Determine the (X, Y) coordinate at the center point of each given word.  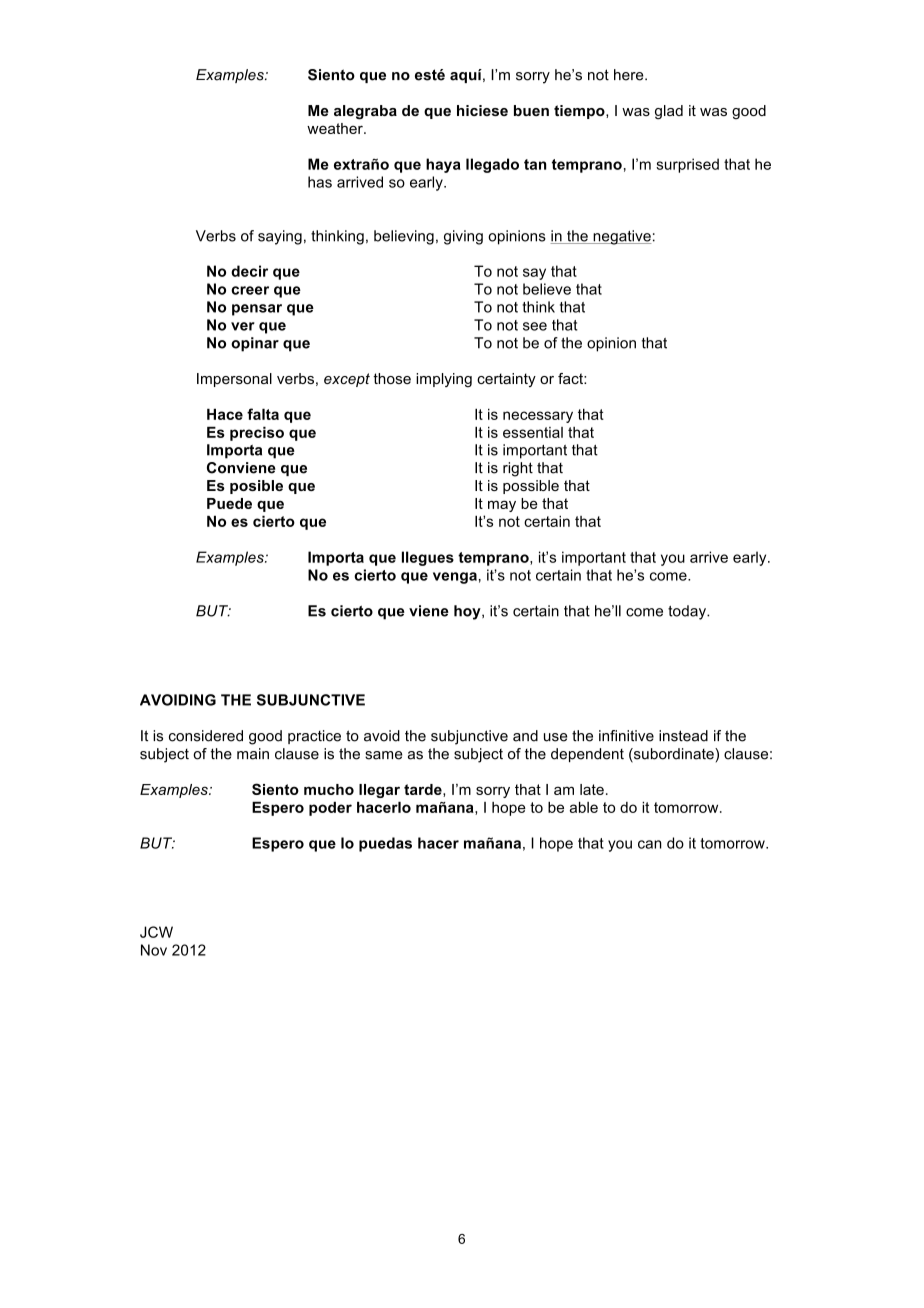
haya (443, 165)
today (688, 612)
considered (206, 736)
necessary (538, 417)
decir (249, 271)
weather (336, 128)
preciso (257, 433)
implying (444, 380)
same (384, 755)
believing (404, 237)
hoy (468, 612)
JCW (156, 932)
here (630, 75)
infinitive (626, 736)
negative (621, 237)
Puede (229, 503)
